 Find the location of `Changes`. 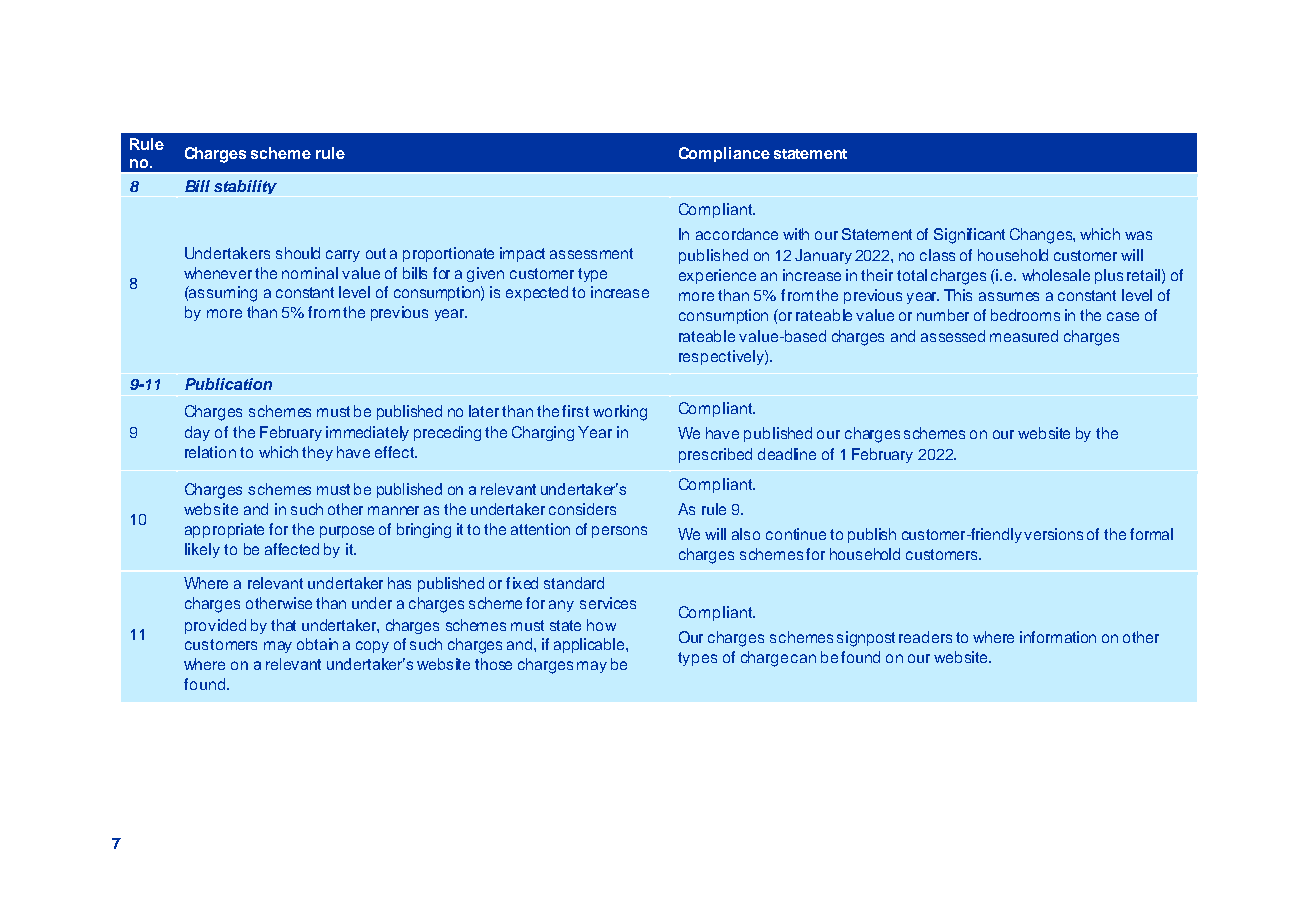

Changes is located at coordinates (1042, 236).
